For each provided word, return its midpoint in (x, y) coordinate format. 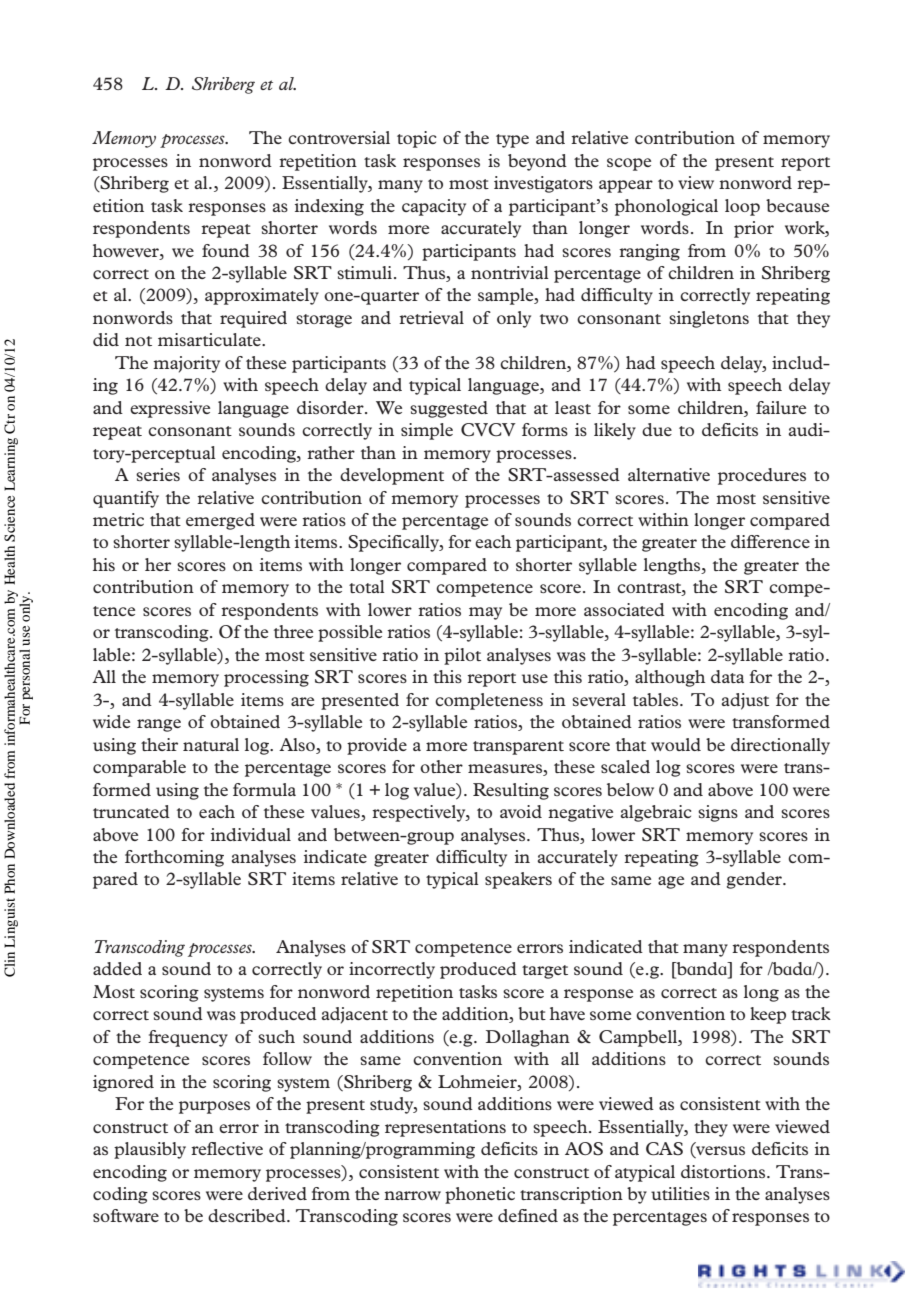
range (159, 725)
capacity (434, 207)
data (727, 676)
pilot (462, 656)
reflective (227, 1148)
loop (742, 207)
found (226, 250)
